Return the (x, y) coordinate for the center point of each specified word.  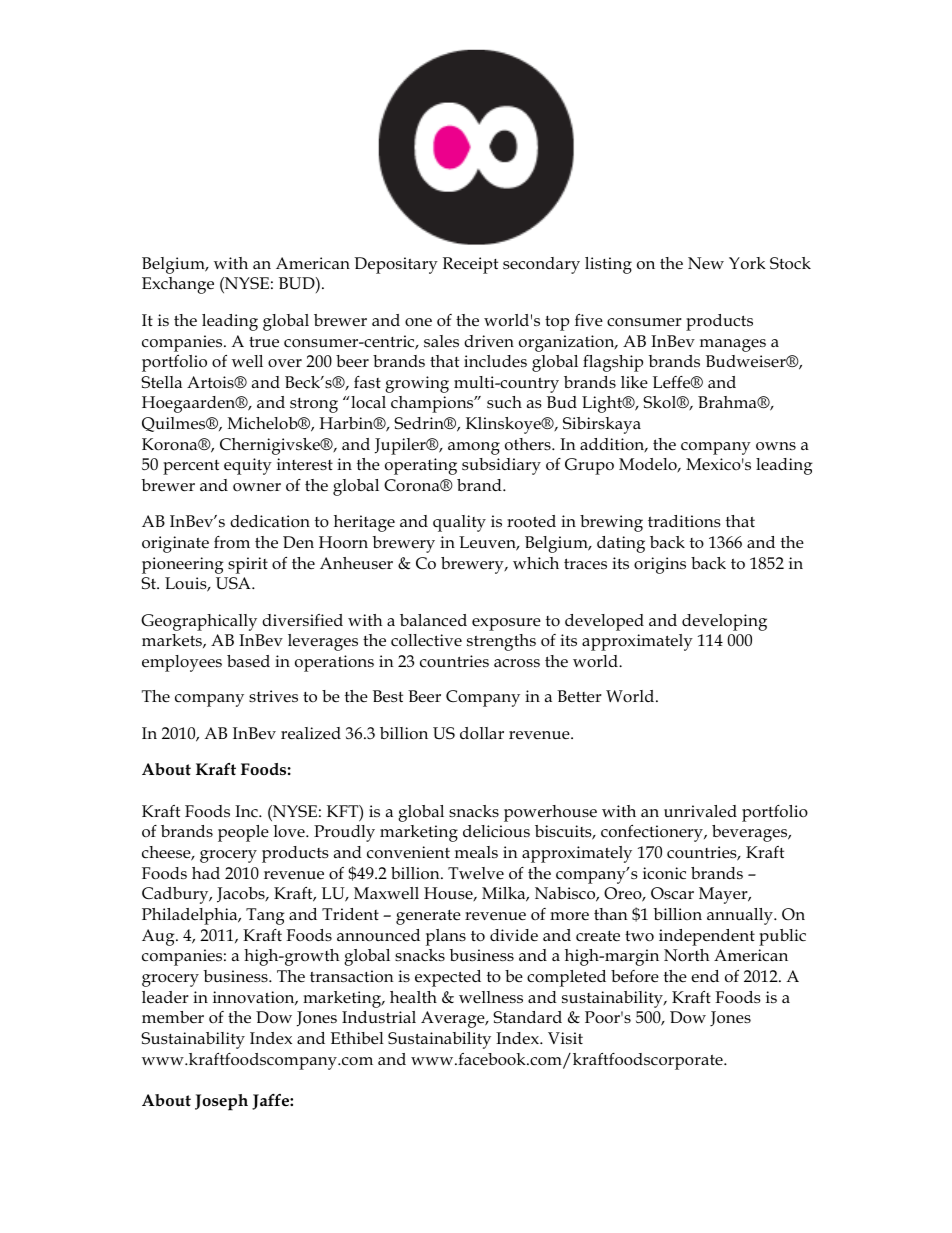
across (517, 663)
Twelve (476, 873)
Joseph (221, 1102)
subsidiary (501, 466)
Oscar (672, 893)
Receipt (470, 265)
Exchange (178, 285)
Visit (565, 1038)
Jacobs (242, 895)
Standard (527, 1017)
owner (257, 487)
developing (724, 622)
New (706, 263)
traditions (684, 521)
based (248, 661)
